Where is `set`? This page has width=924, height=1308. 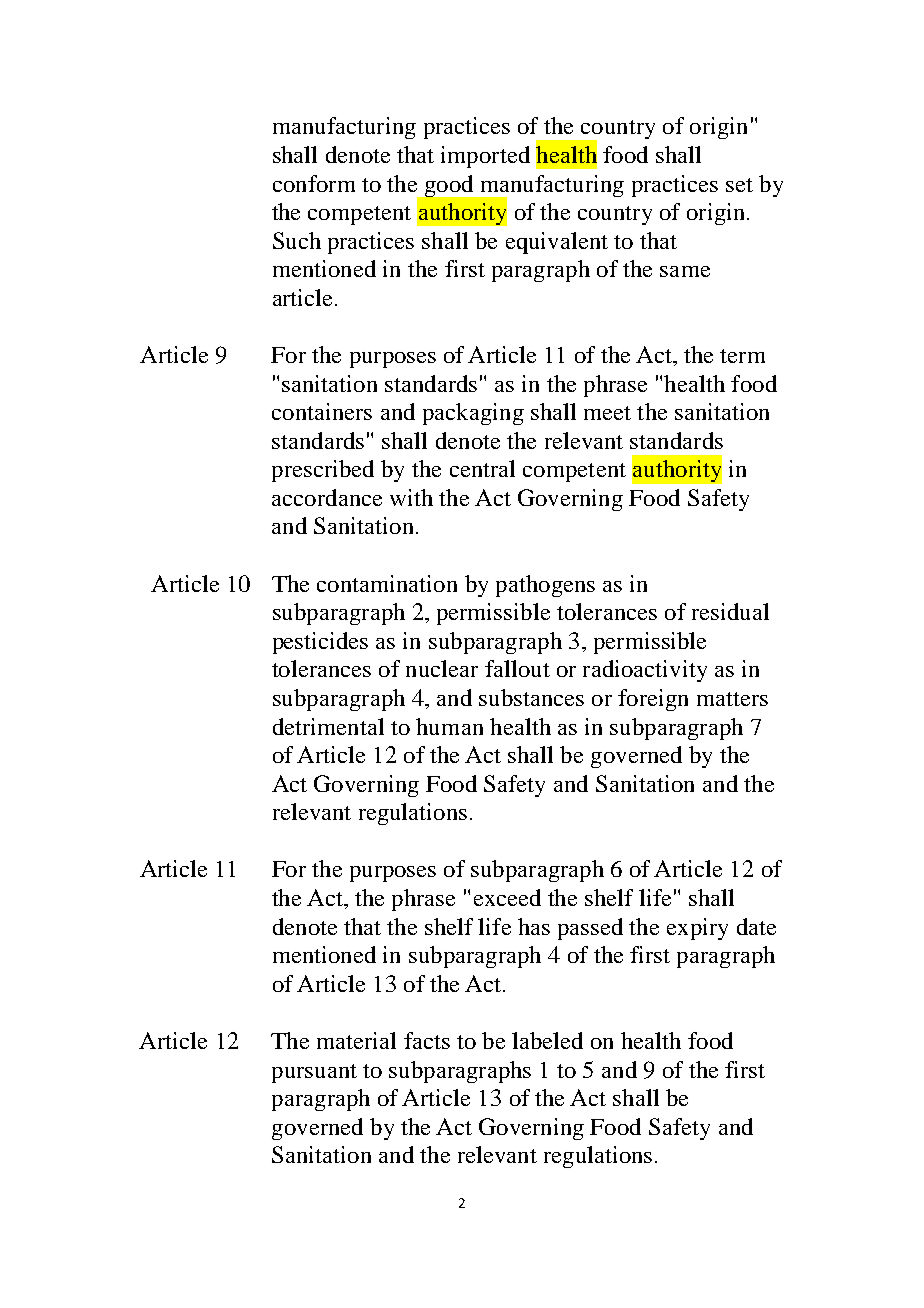 set is located at coordinates (739, 185).
